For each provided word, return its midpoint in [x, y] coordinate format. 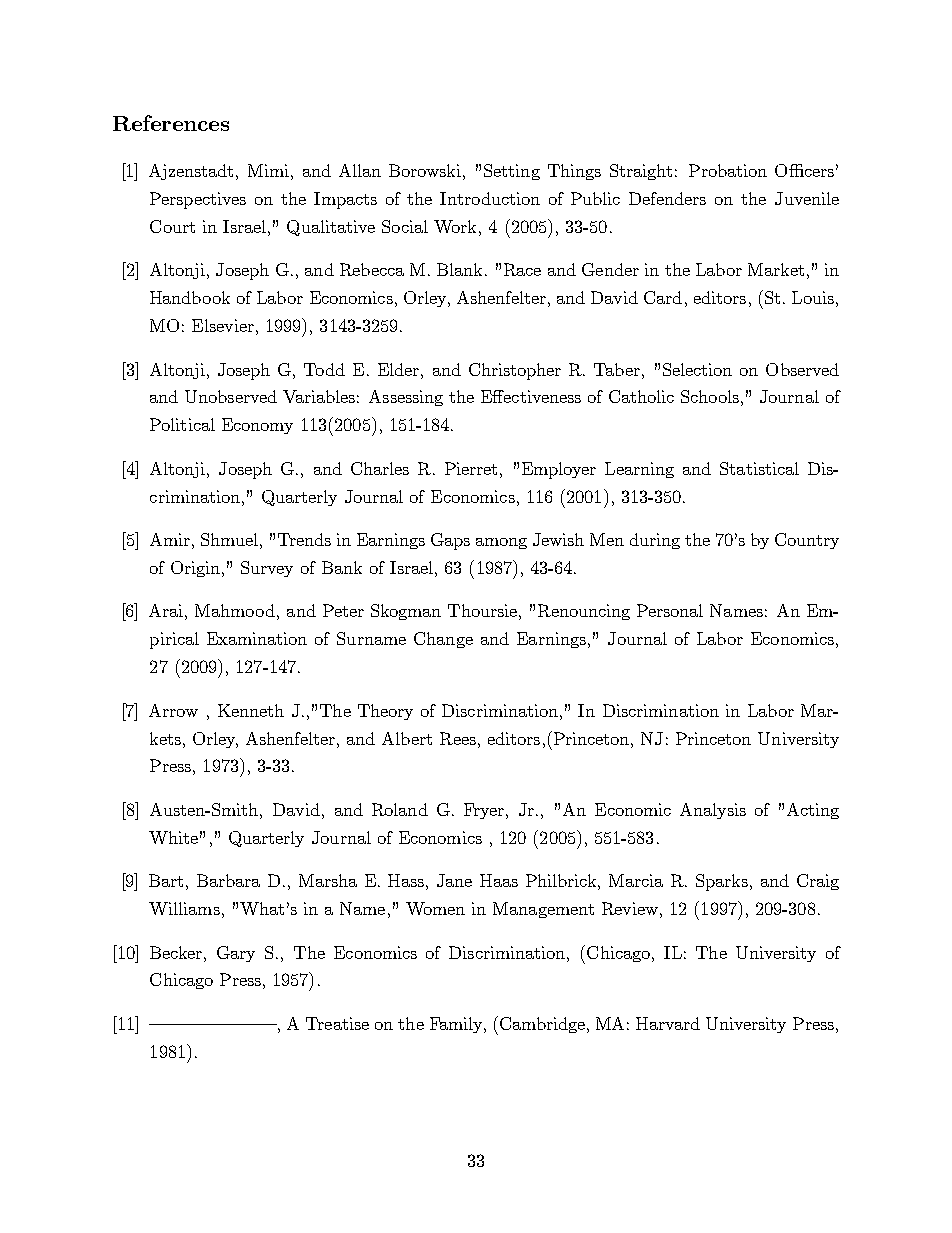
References [171, 123]
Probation [728, 170]
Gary [236, 954]
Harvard [668, 1023]
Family [457, 1025]
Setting [512, 172]
